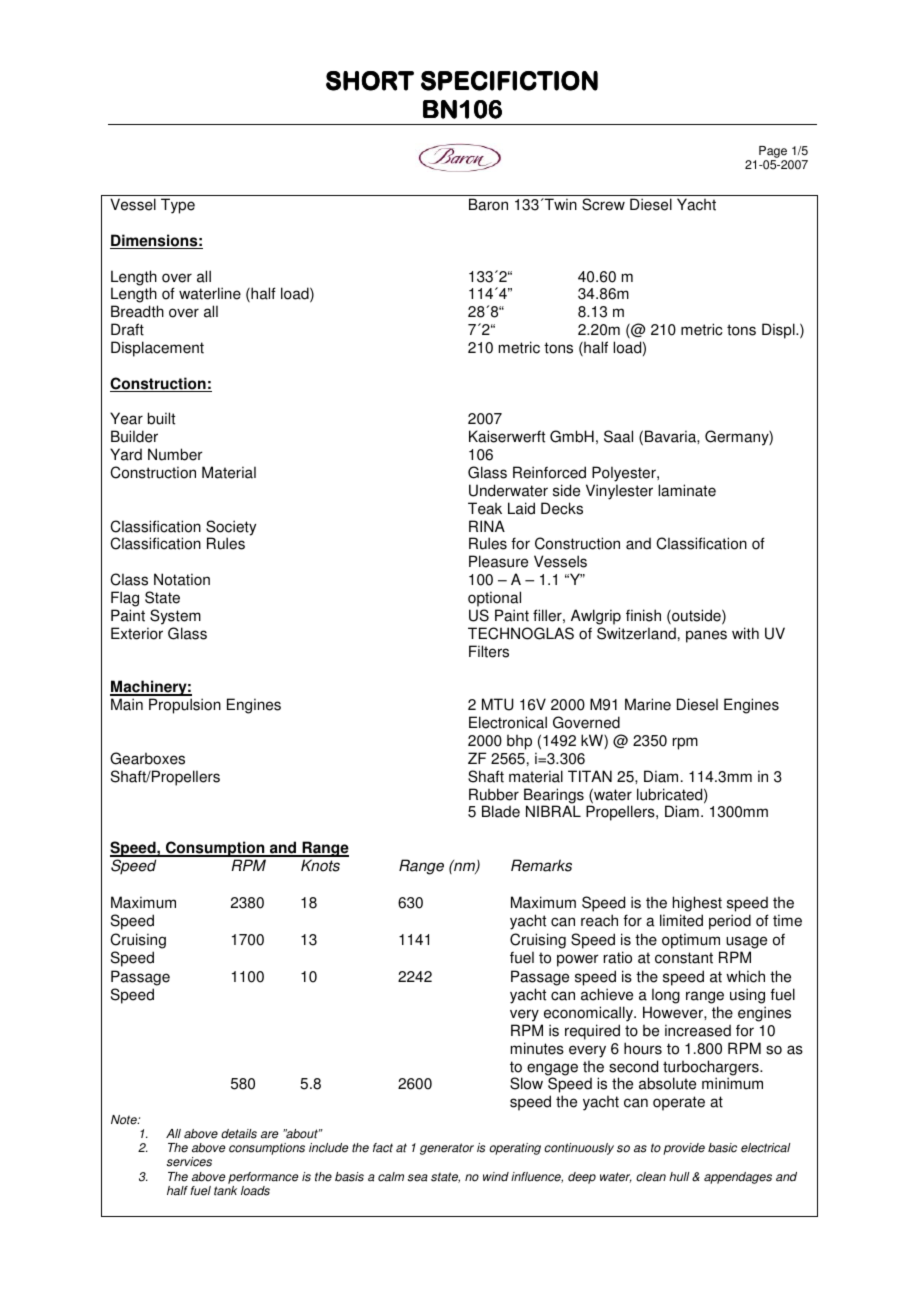  What do you see at coordinates (489, 651) in the page?
I see `Filters` at bounding box center [489, 651].
